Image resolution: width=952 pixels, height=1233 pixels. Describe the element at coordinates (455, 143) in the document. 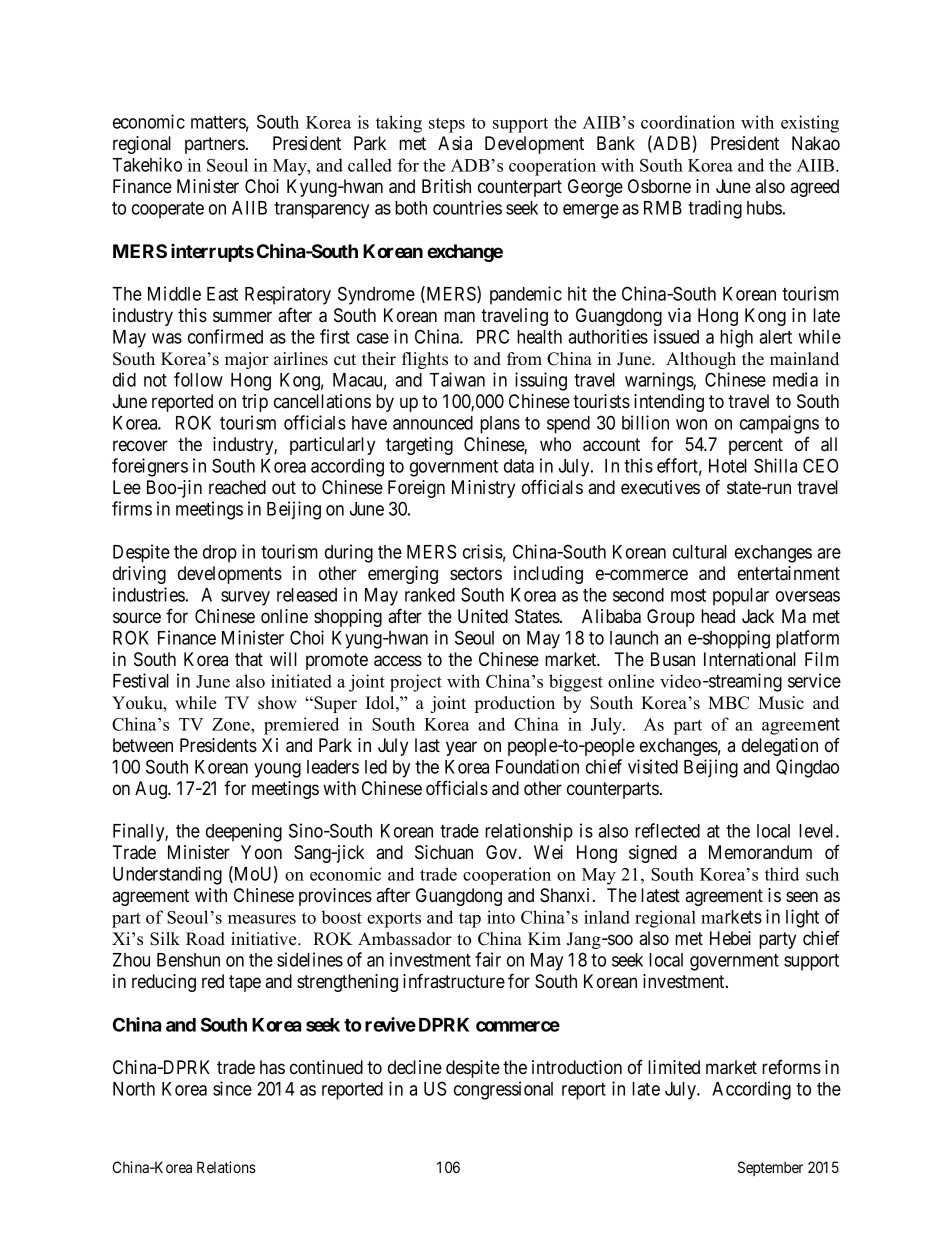

I see `Asia` at that location.
